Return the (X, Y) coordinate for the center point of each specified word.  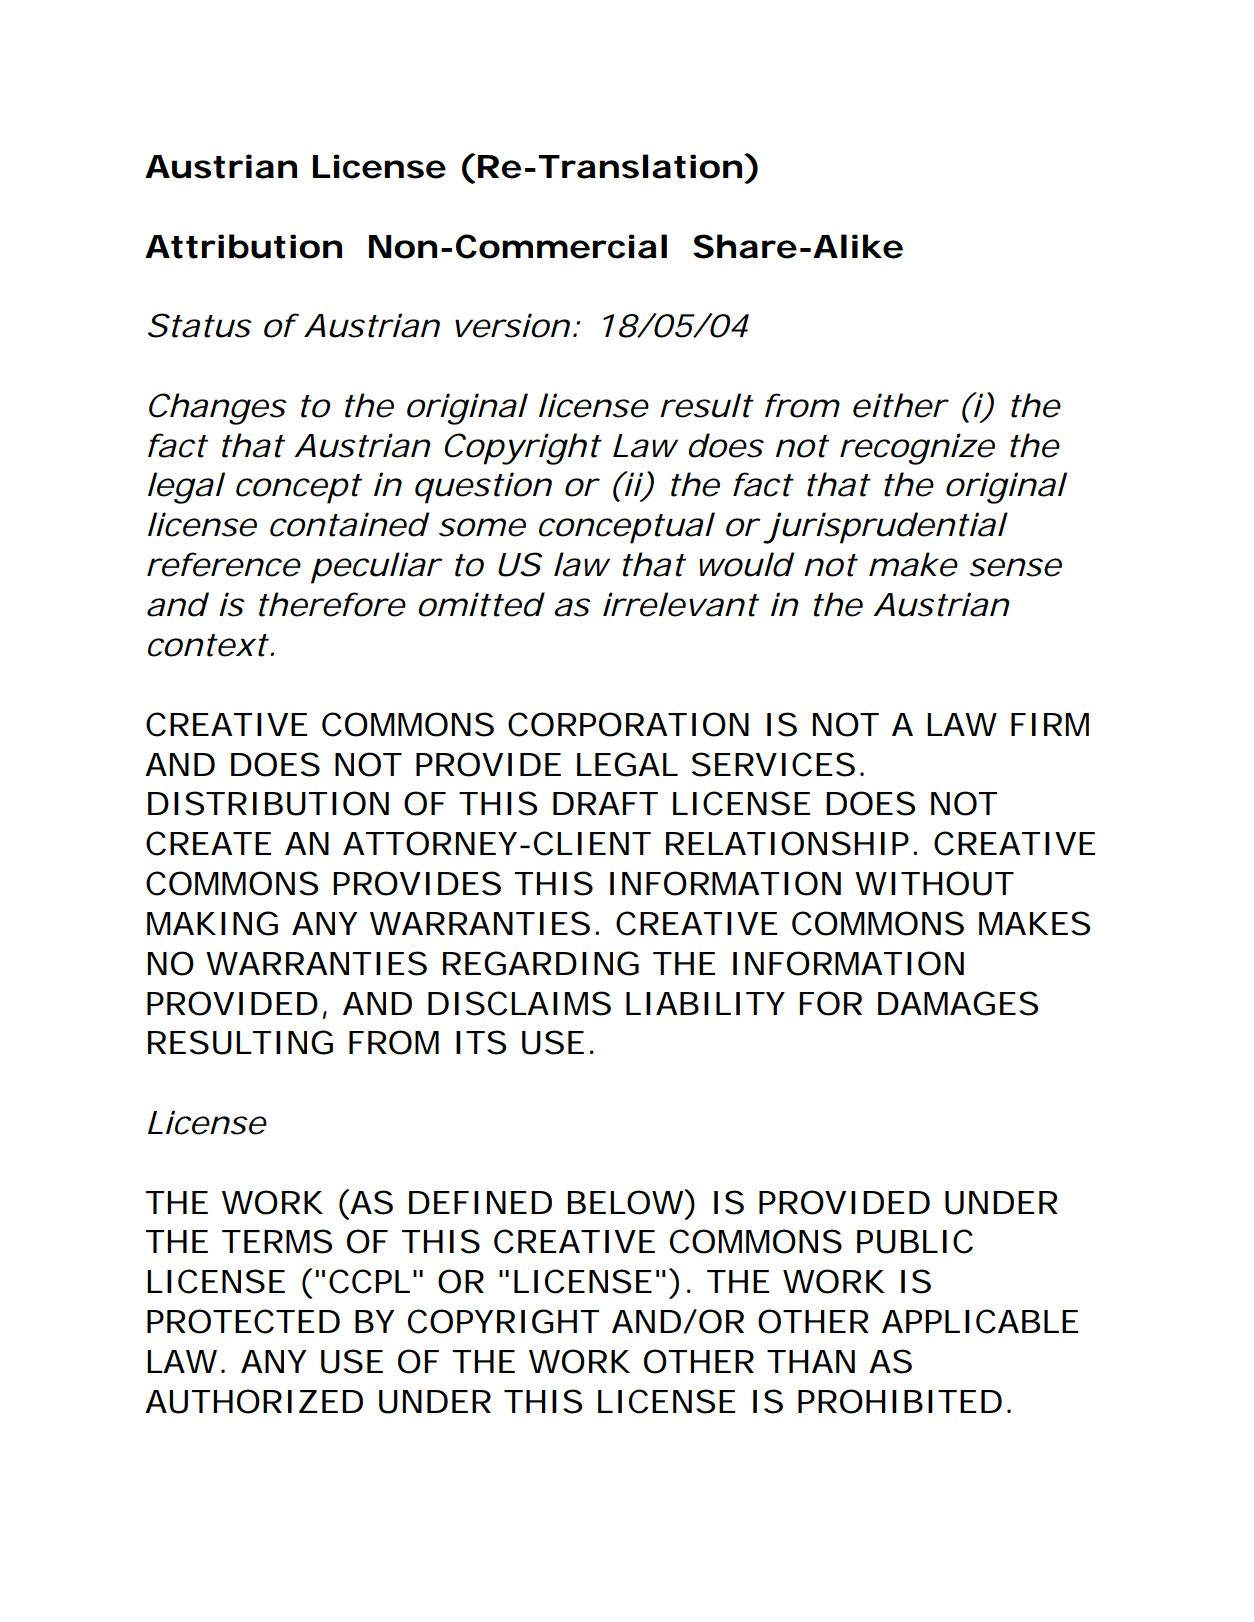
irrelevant (681, 604)
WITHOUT (934, 883)
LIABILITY (705, 1003)
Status (199, 325)
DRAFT (605, 803)
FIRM (1050, 724)
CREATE (208, 843)
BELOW (626, 1202)
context (208, 645)
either (900, 405)
